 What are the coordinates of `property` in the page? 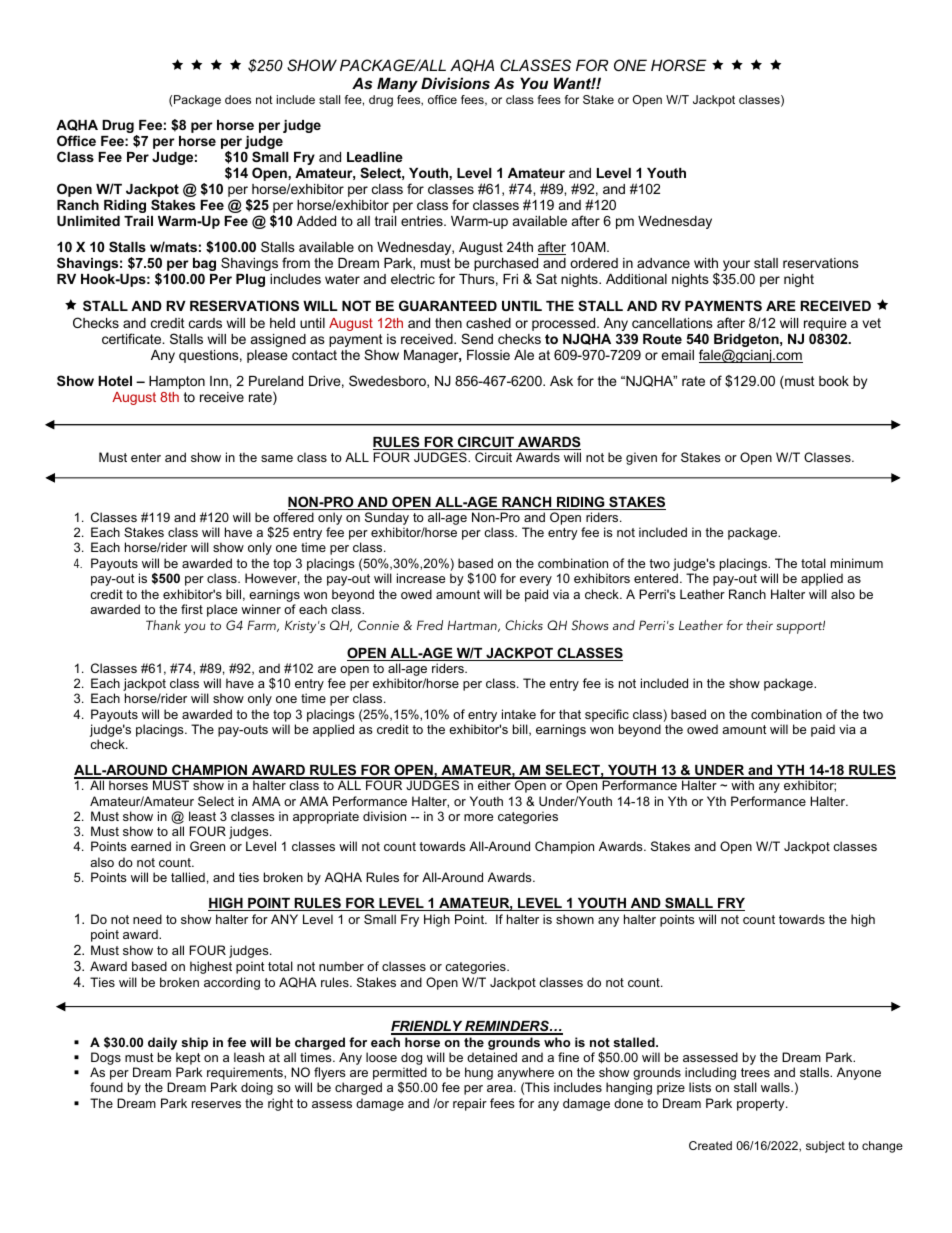 It's located at (762, 1105).
